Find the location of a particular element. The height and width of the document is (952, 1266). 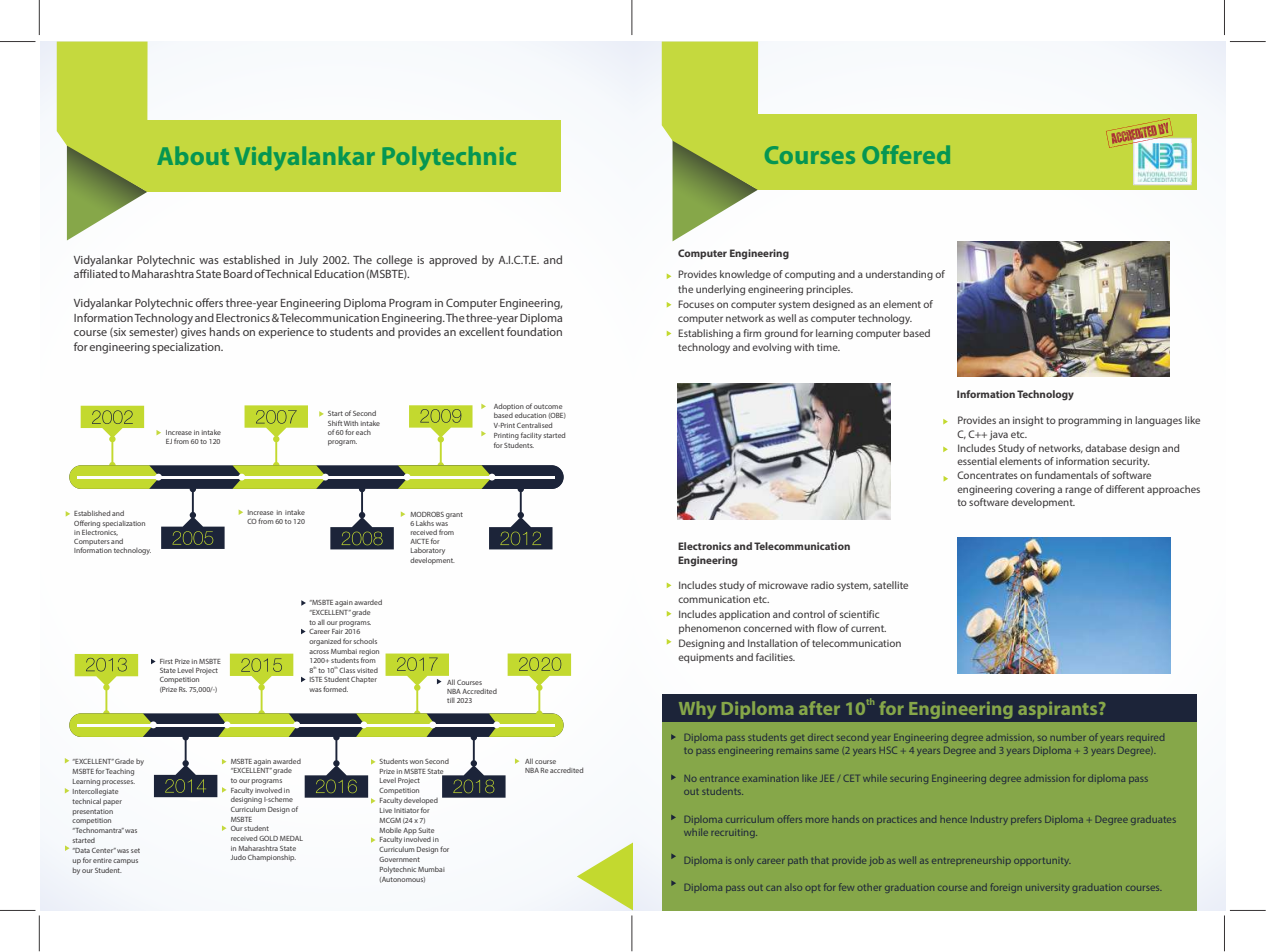

Offered is located at coordinates (906, 154).
